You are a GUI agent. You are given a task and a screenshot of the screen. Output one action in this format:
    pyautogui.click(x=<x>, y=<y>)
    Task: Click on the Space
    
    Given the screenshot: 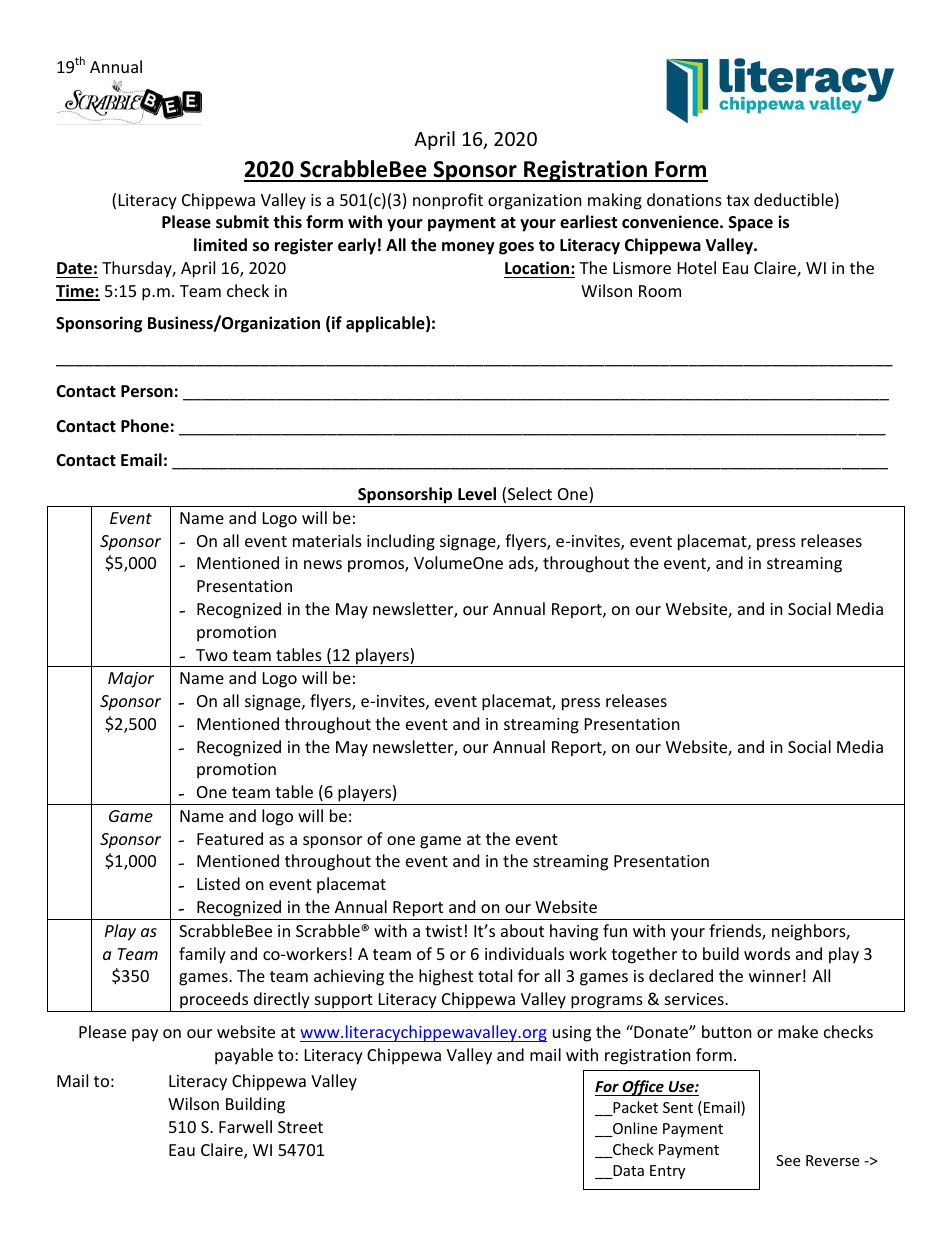 What is the action you would take?
    pyautogui.click(x=751, y=224)
